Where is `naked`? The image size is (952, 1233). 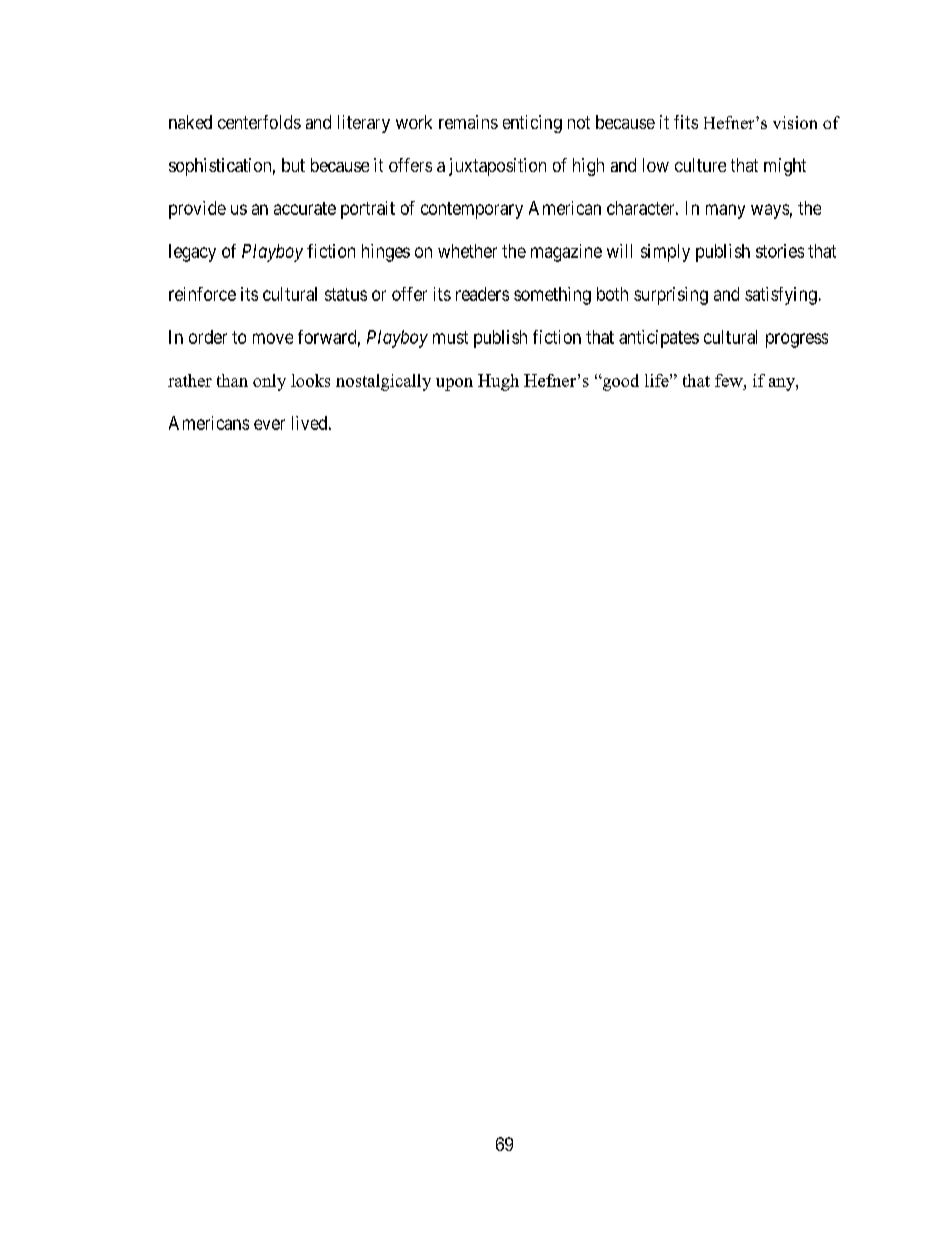
naked is located at coordinates (190, 122).
